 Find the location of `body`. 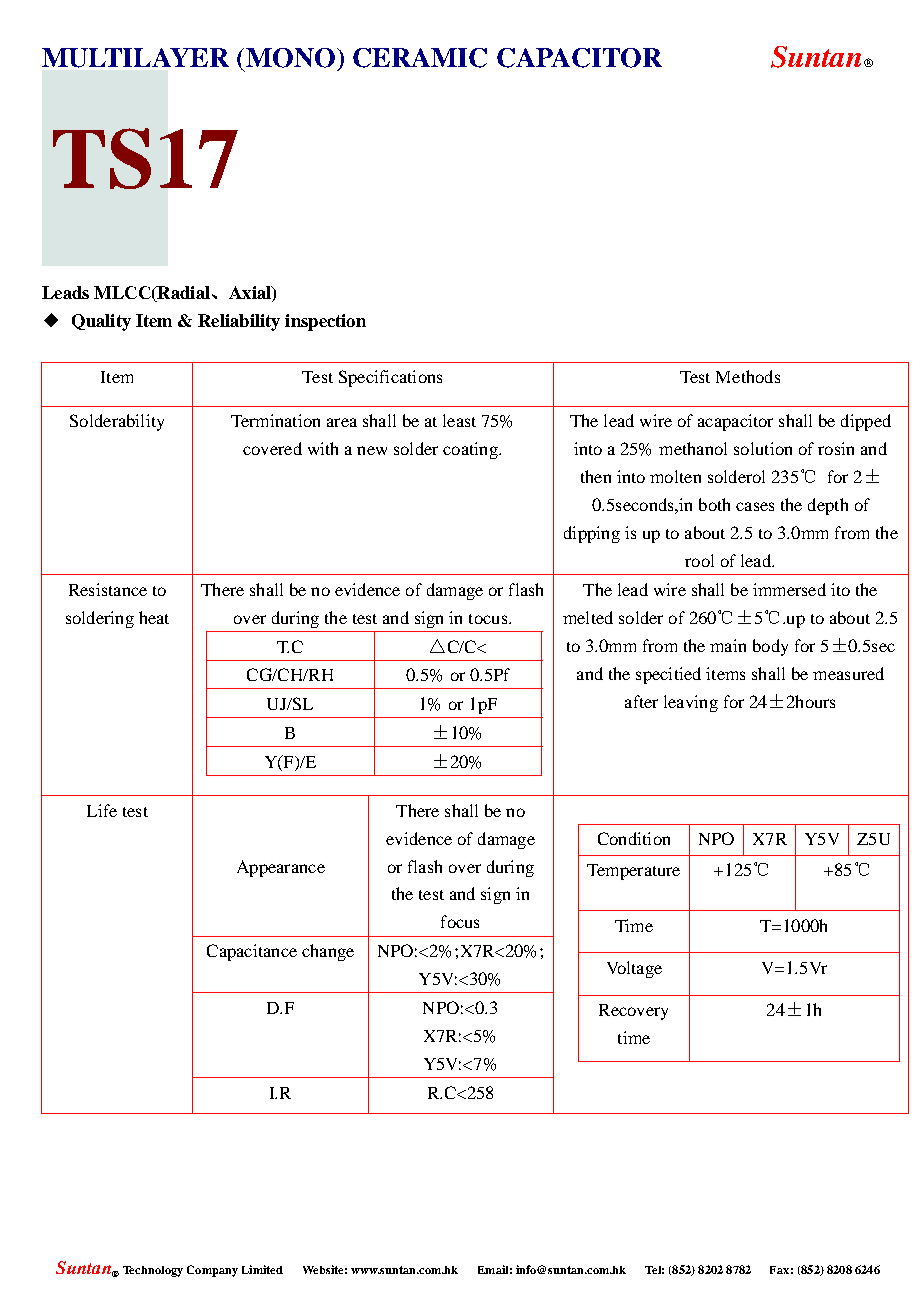

body is located at coordinates (770, 647).
